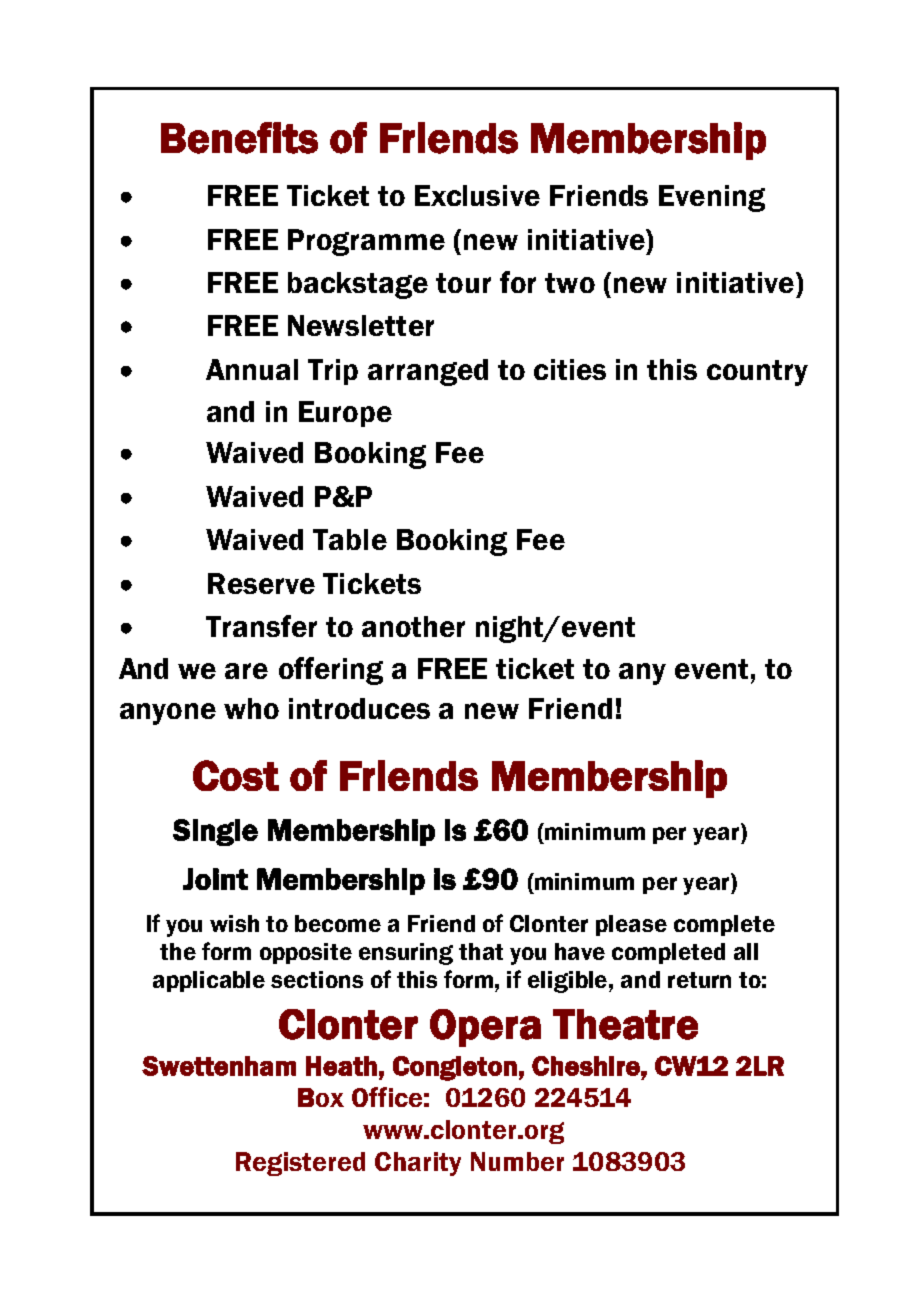 The height and width of the document is (1303, 924). Describe the element at coordinates (712, 198) in the document. I see `Evening` at that location.
